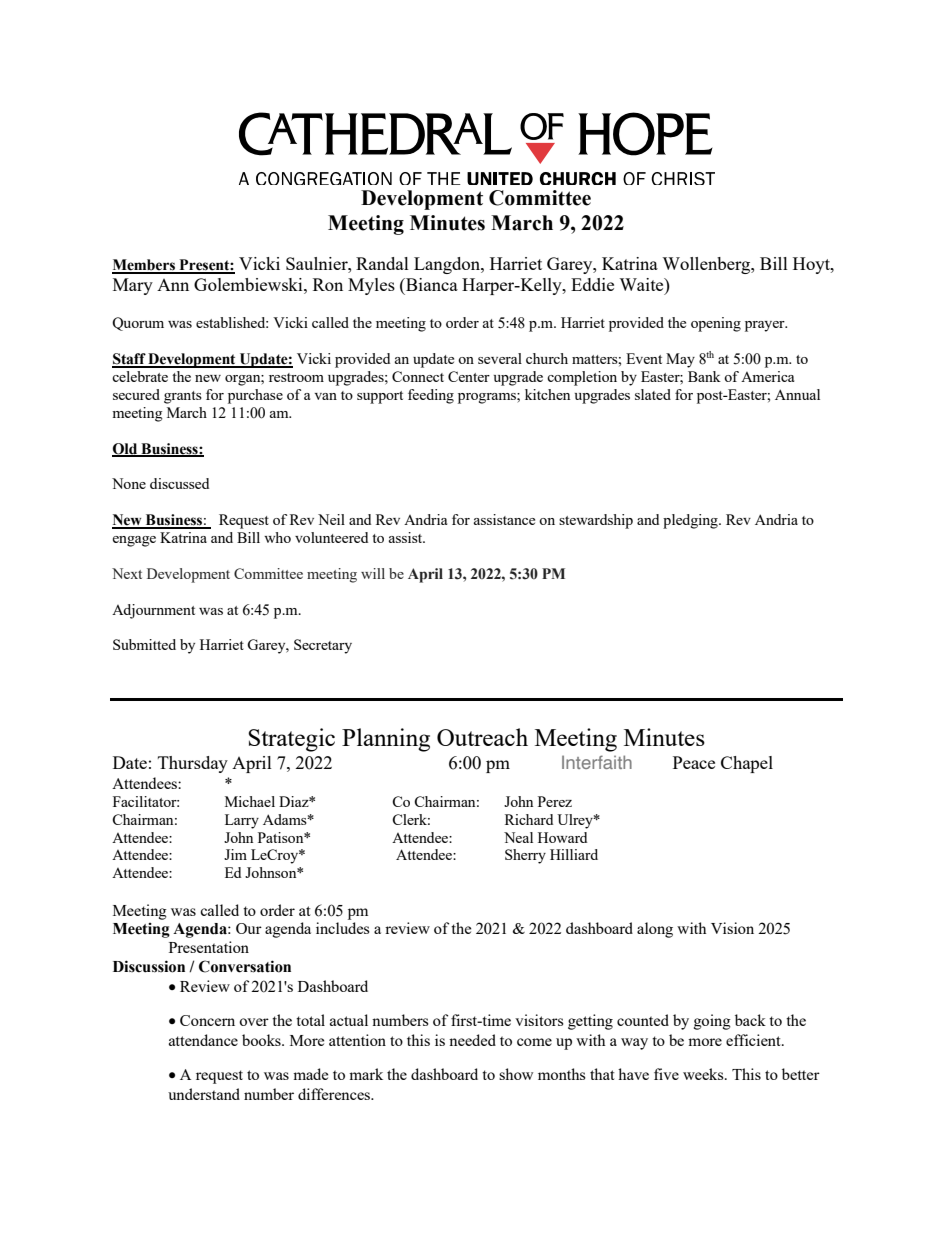 The height and width of the page is (1233, 952). Describe the element at coordinates (144, 266) in the page. I see `Members` at that location.
